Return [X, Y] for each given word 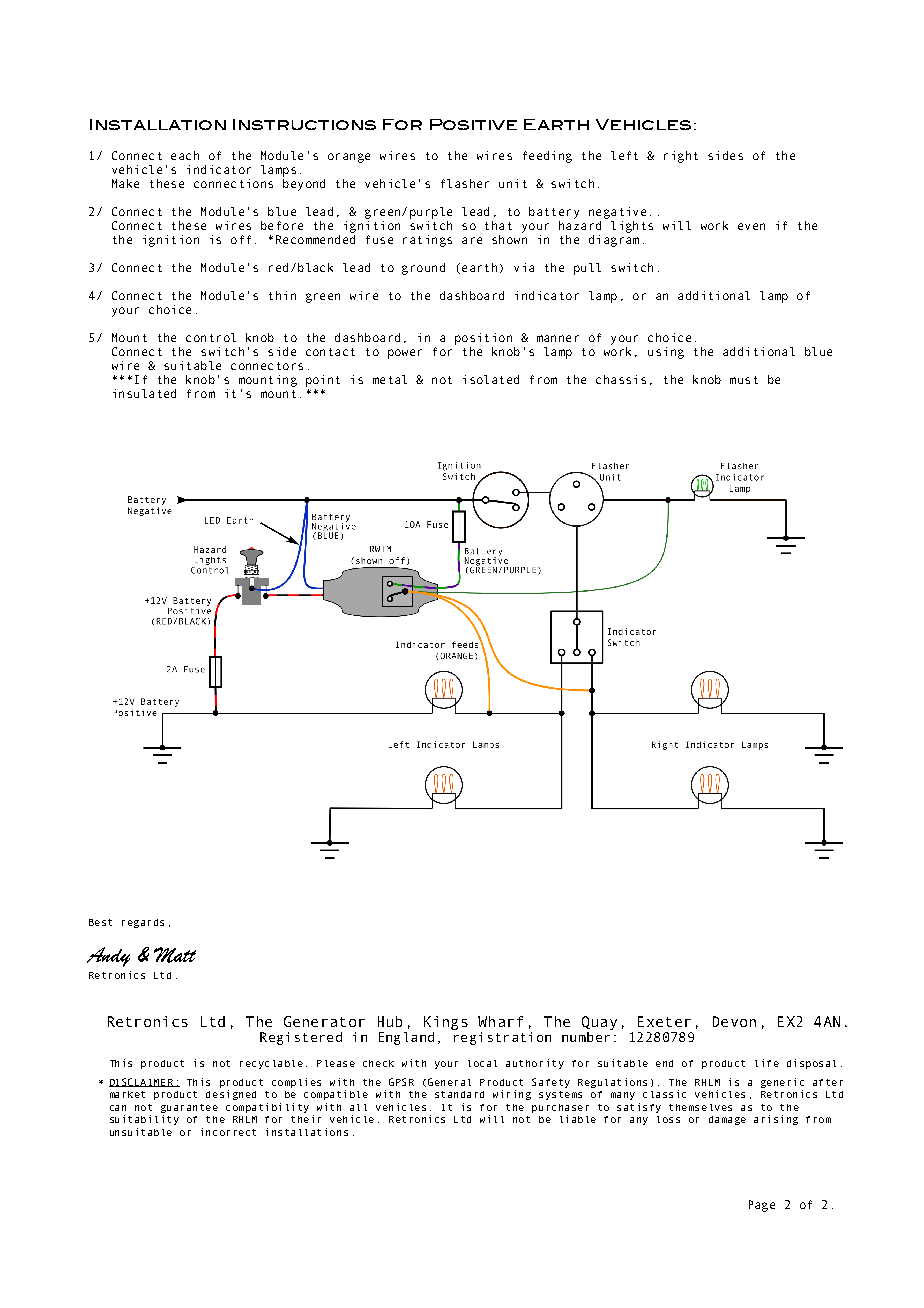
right [681, 157]
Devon [734, 1021]
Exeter [664, 1021]
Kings [446, 1023]
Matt [175, 955]
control [211, 337]
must [744, 380]
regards [143, 923]
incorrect [228, 1132]
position [483, 339]
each [185, 155]
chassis [621, 379]
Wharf [500, 1021]
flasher [465, 183]
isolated [491, 379]
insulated [144, 393]
